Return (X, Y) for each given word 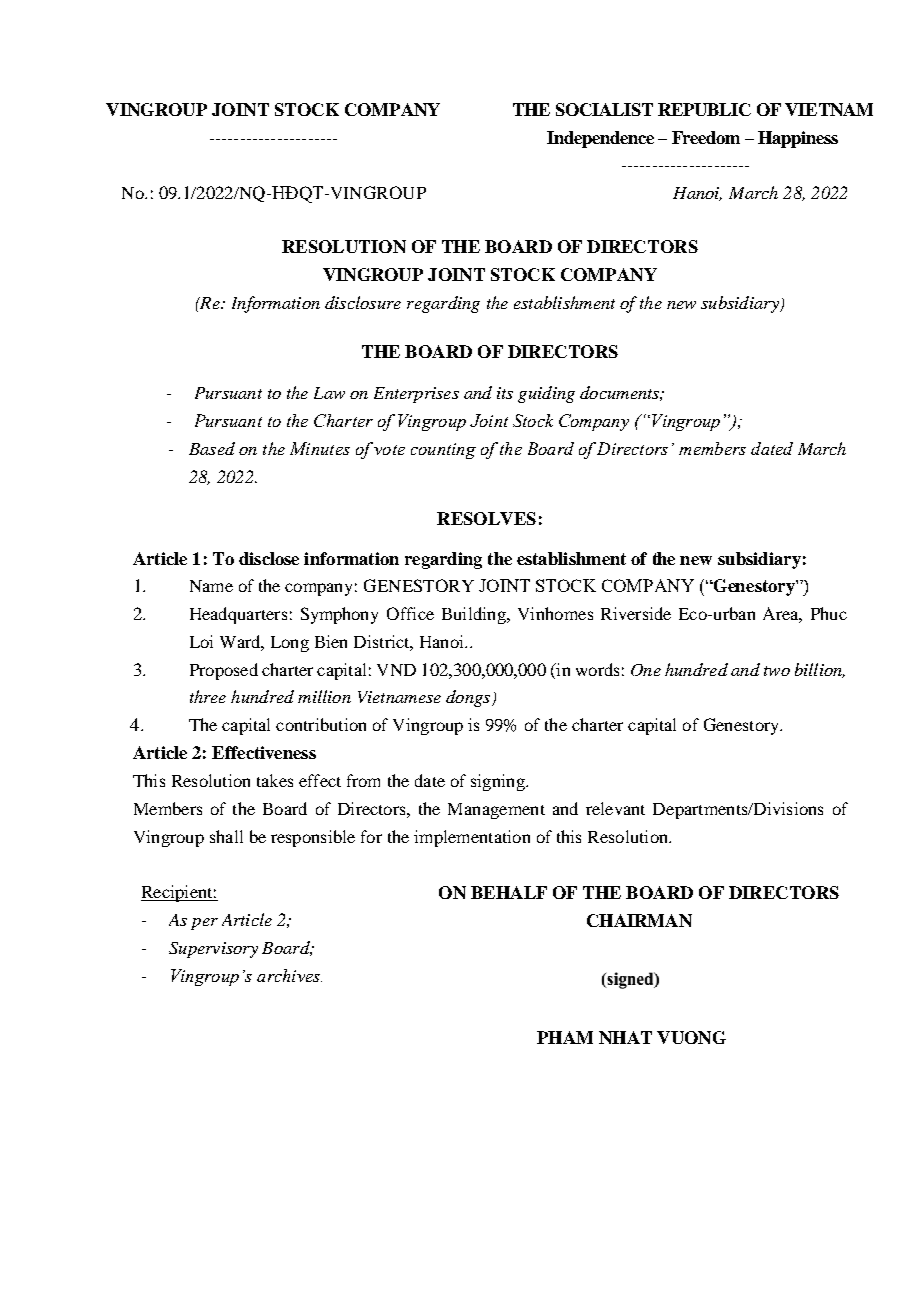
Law (329, 393)
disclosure (363, 302)
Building (475, 615)
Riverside (636, 613)
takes (275, 780)
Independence (600, 139)
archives (289, 975)
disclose (269, 558)
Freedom (706, 137)
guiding (546, 394)
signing (499, 782)
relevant (615, 808)
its (505, 393)
